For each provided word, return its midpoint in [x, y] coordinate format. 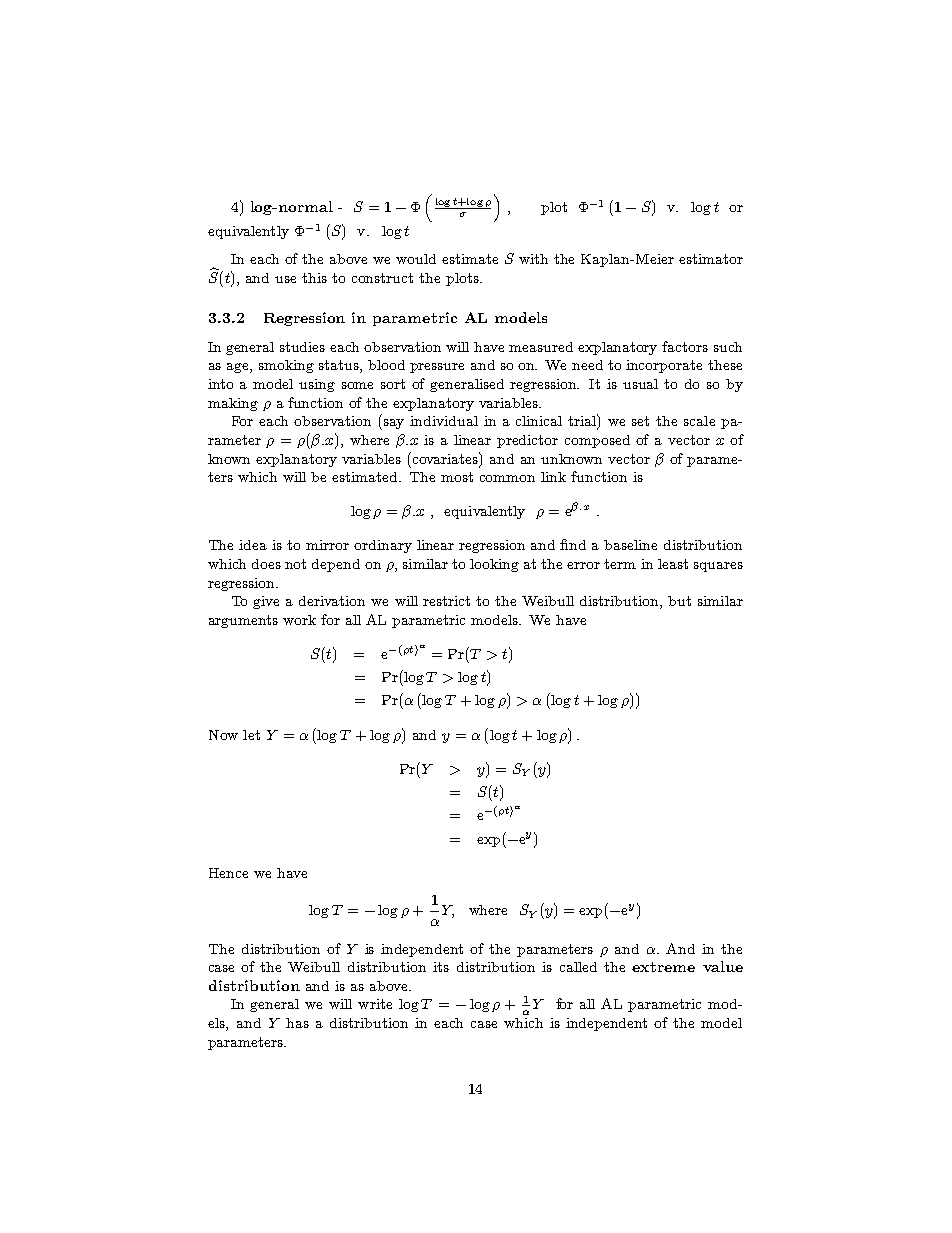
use [285, 279]
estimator [711, 259]
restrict [446, 601]
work [299, 620]
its [441, 967]
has [297, 1023]
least [673, 564]
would [416, 259]
